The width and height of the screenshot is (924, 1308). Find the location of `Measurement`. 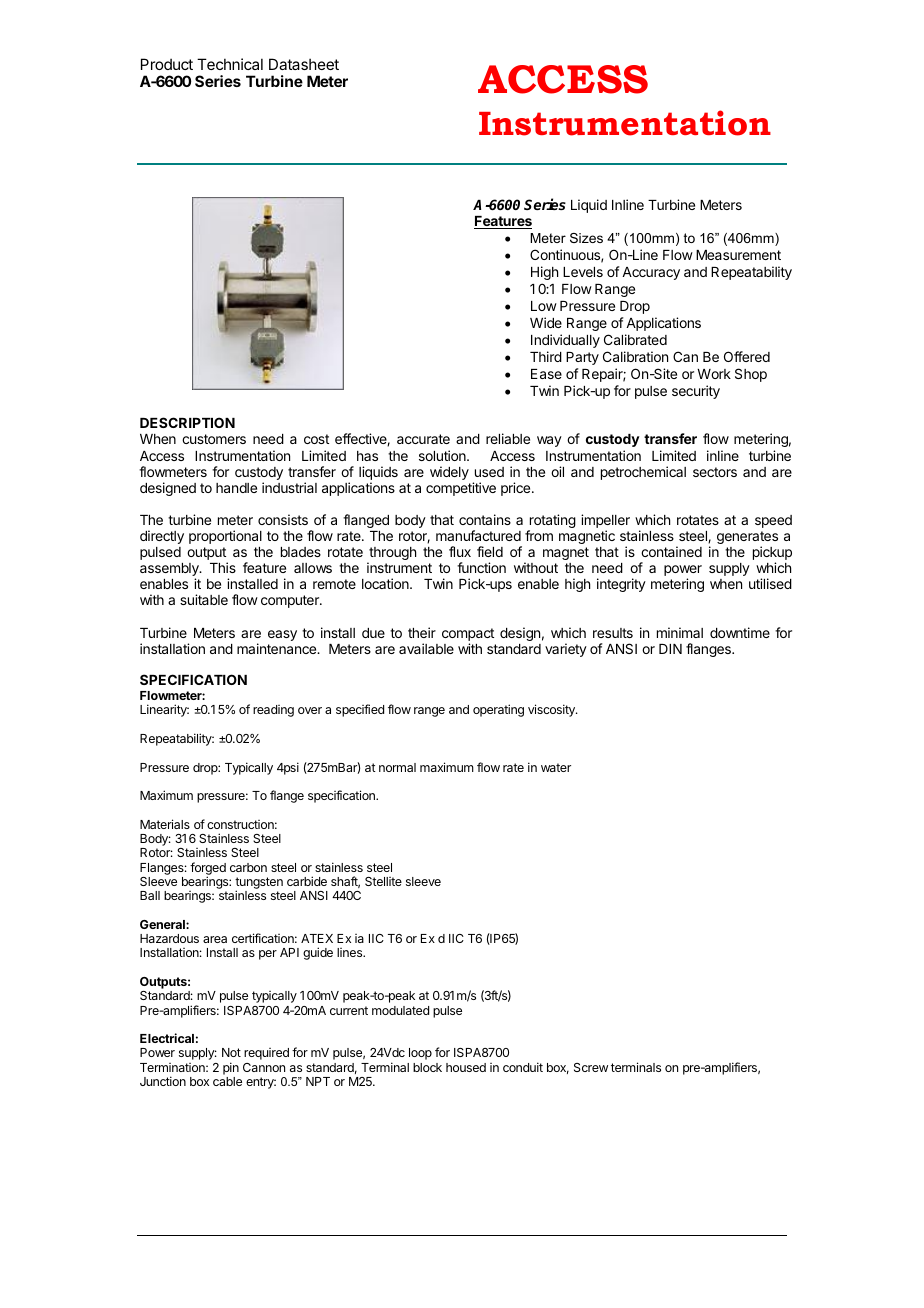

Measurement is located at coordinates (738, 255).
